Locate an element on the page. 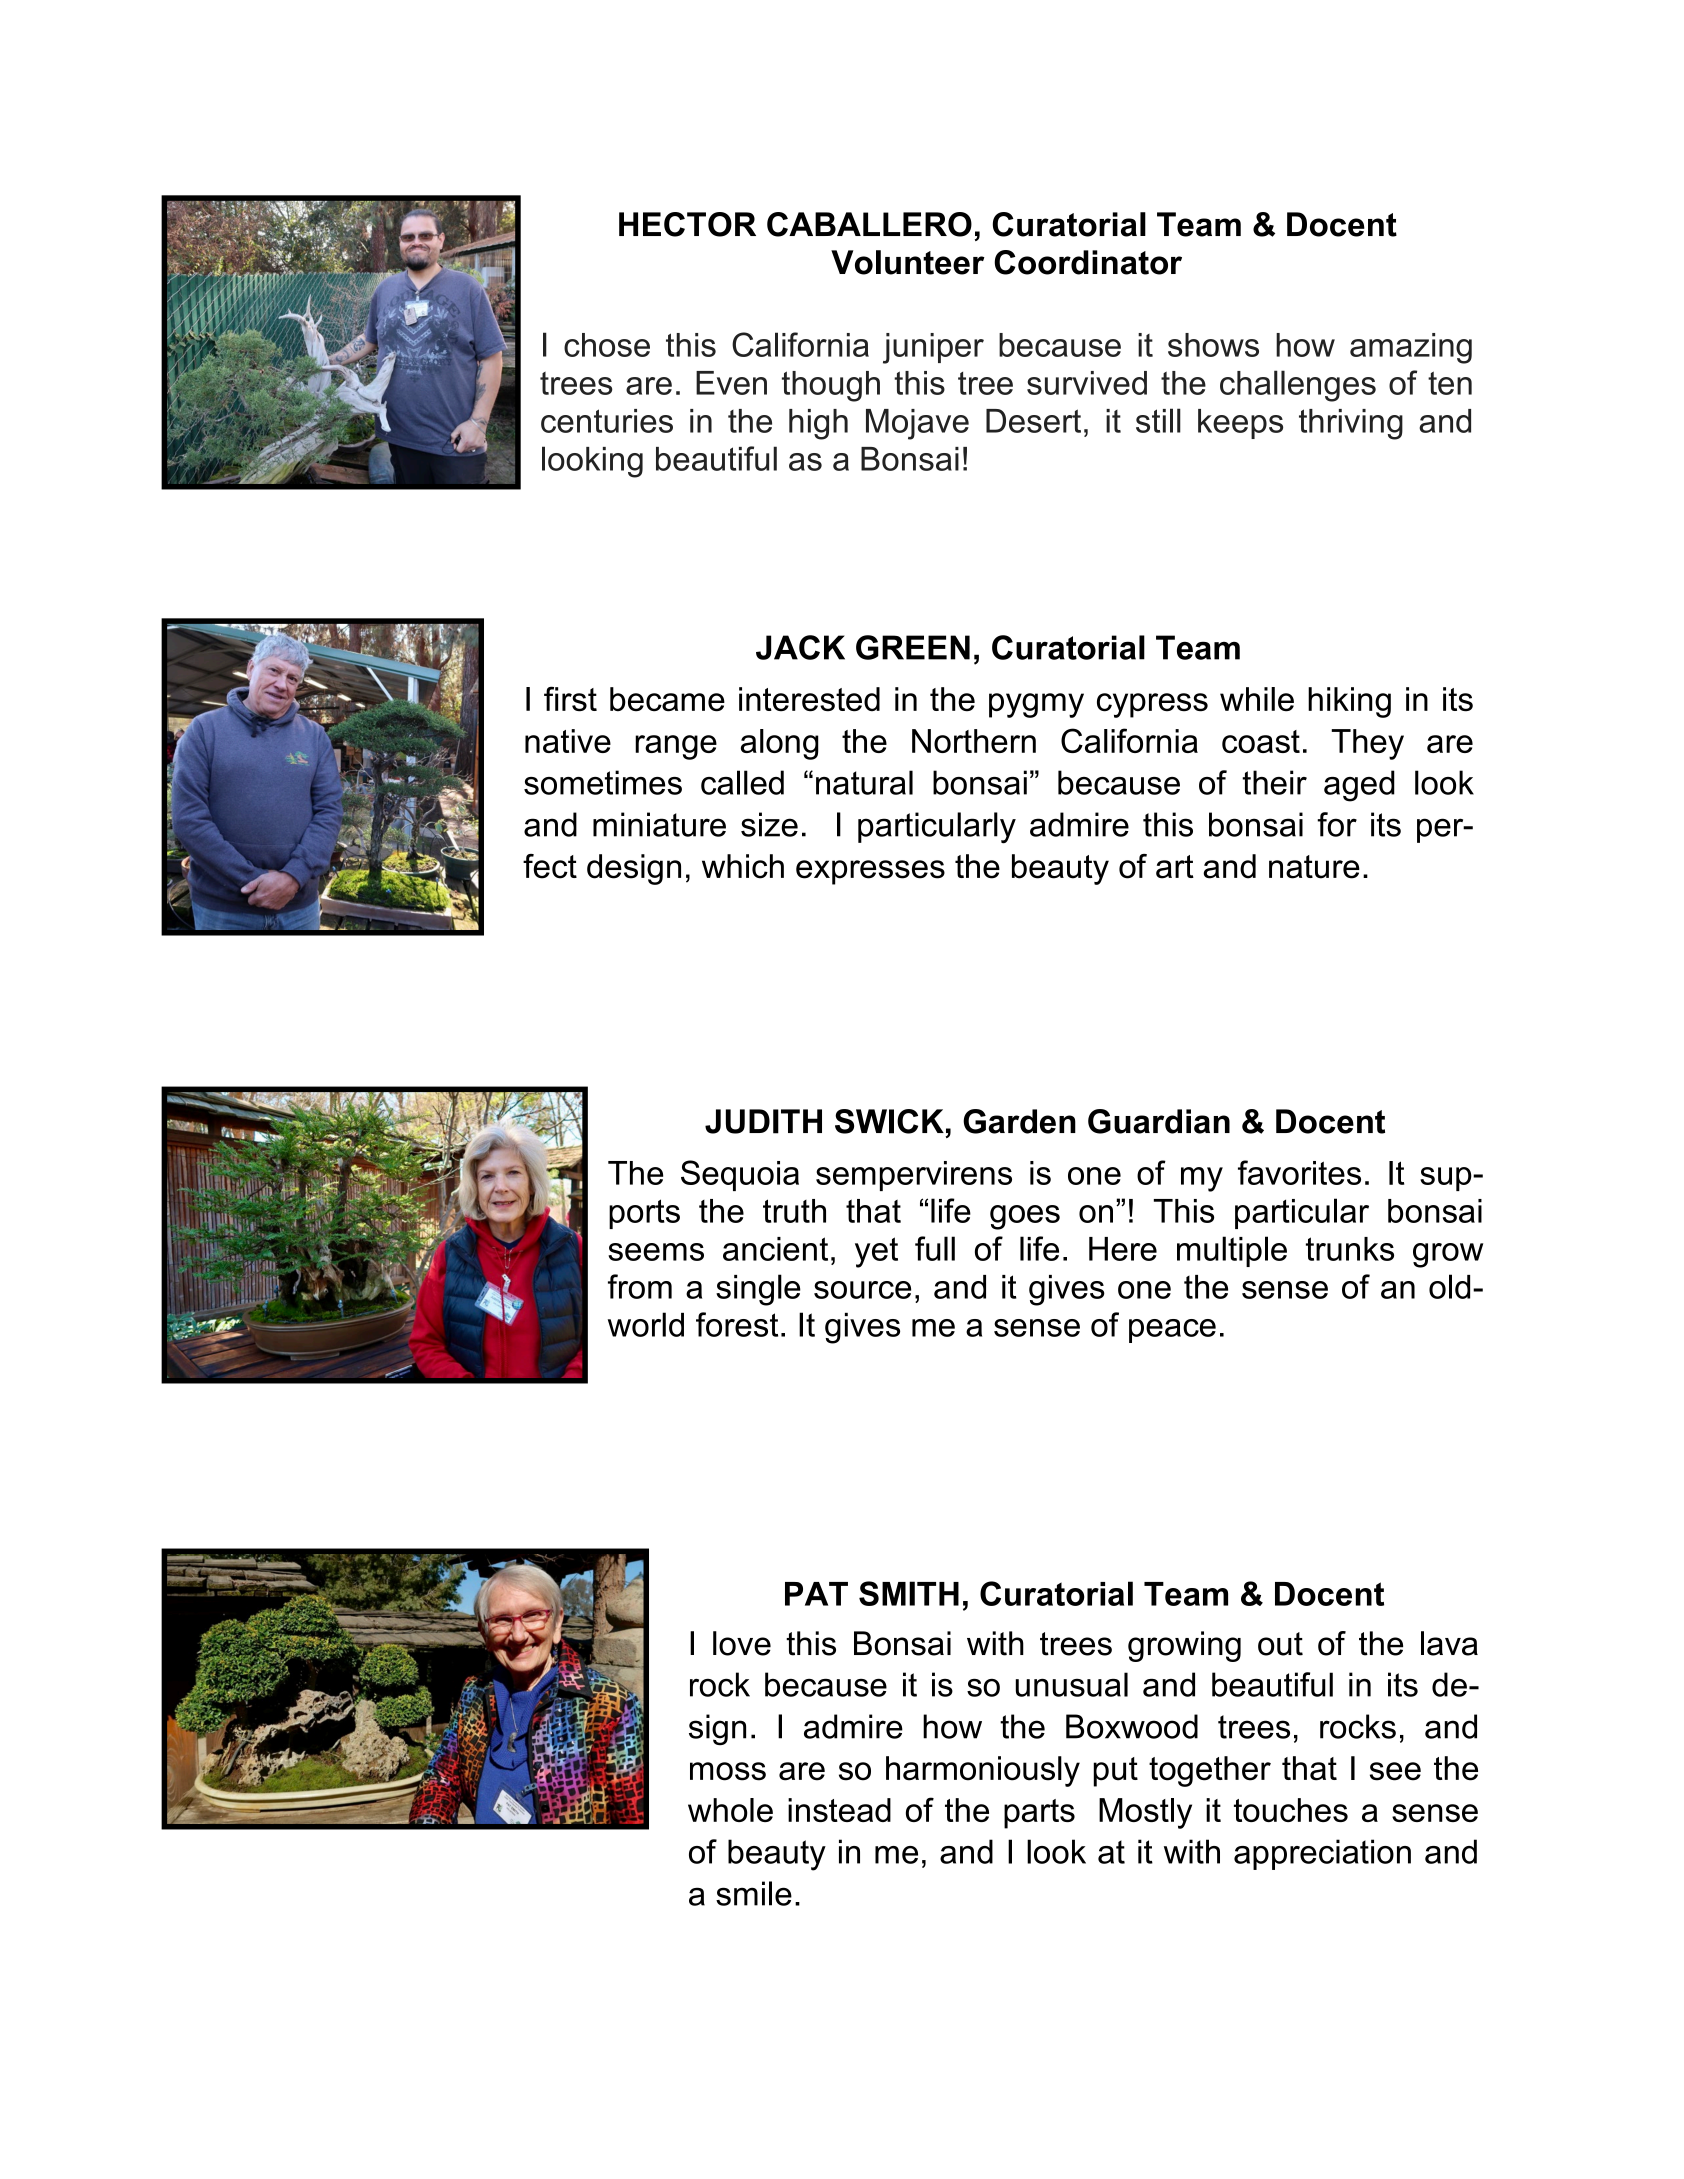  Garden is located at coordinates (1019, 1121).
